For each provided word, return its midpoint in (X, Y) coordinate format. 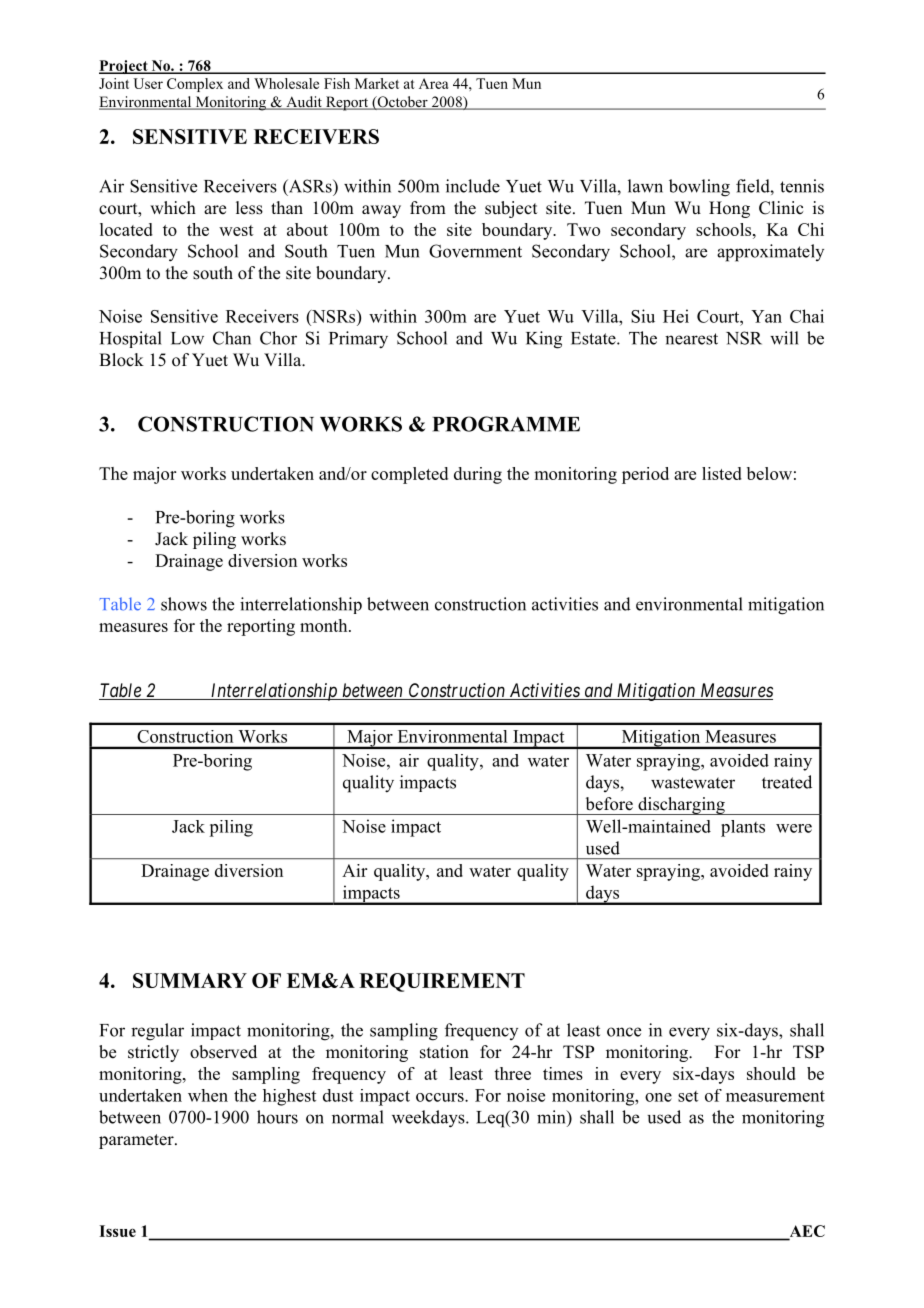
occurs (441, 1097)
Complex (195, 85)
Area (434, 83)
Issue (117, 1231)
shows (184, 604)
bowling (699, 188)
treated (787, 782)
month (325, 625)
